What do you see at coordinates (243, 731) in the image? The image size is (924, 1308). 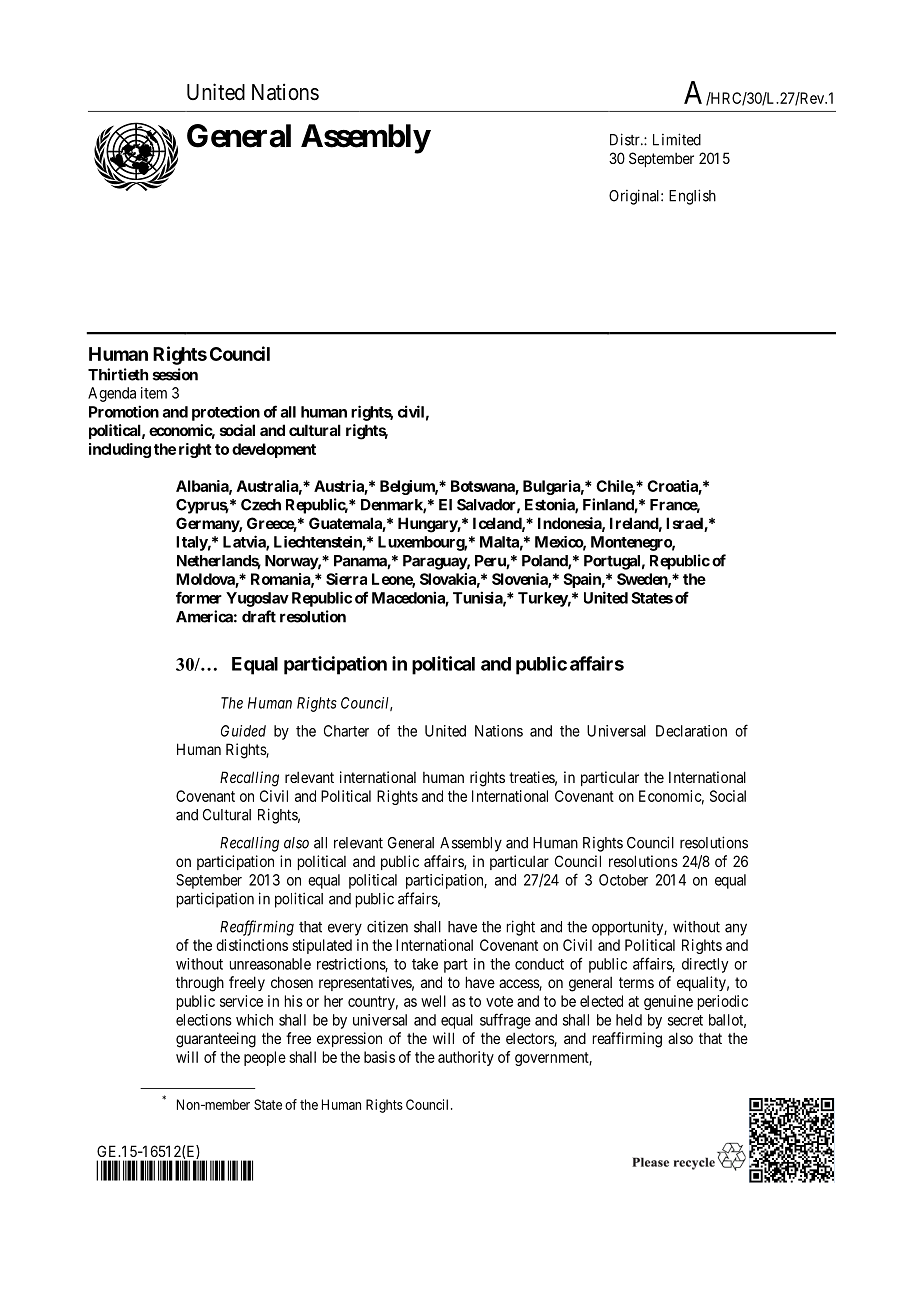 I see `Guided` at bounding box center [243, 731].
